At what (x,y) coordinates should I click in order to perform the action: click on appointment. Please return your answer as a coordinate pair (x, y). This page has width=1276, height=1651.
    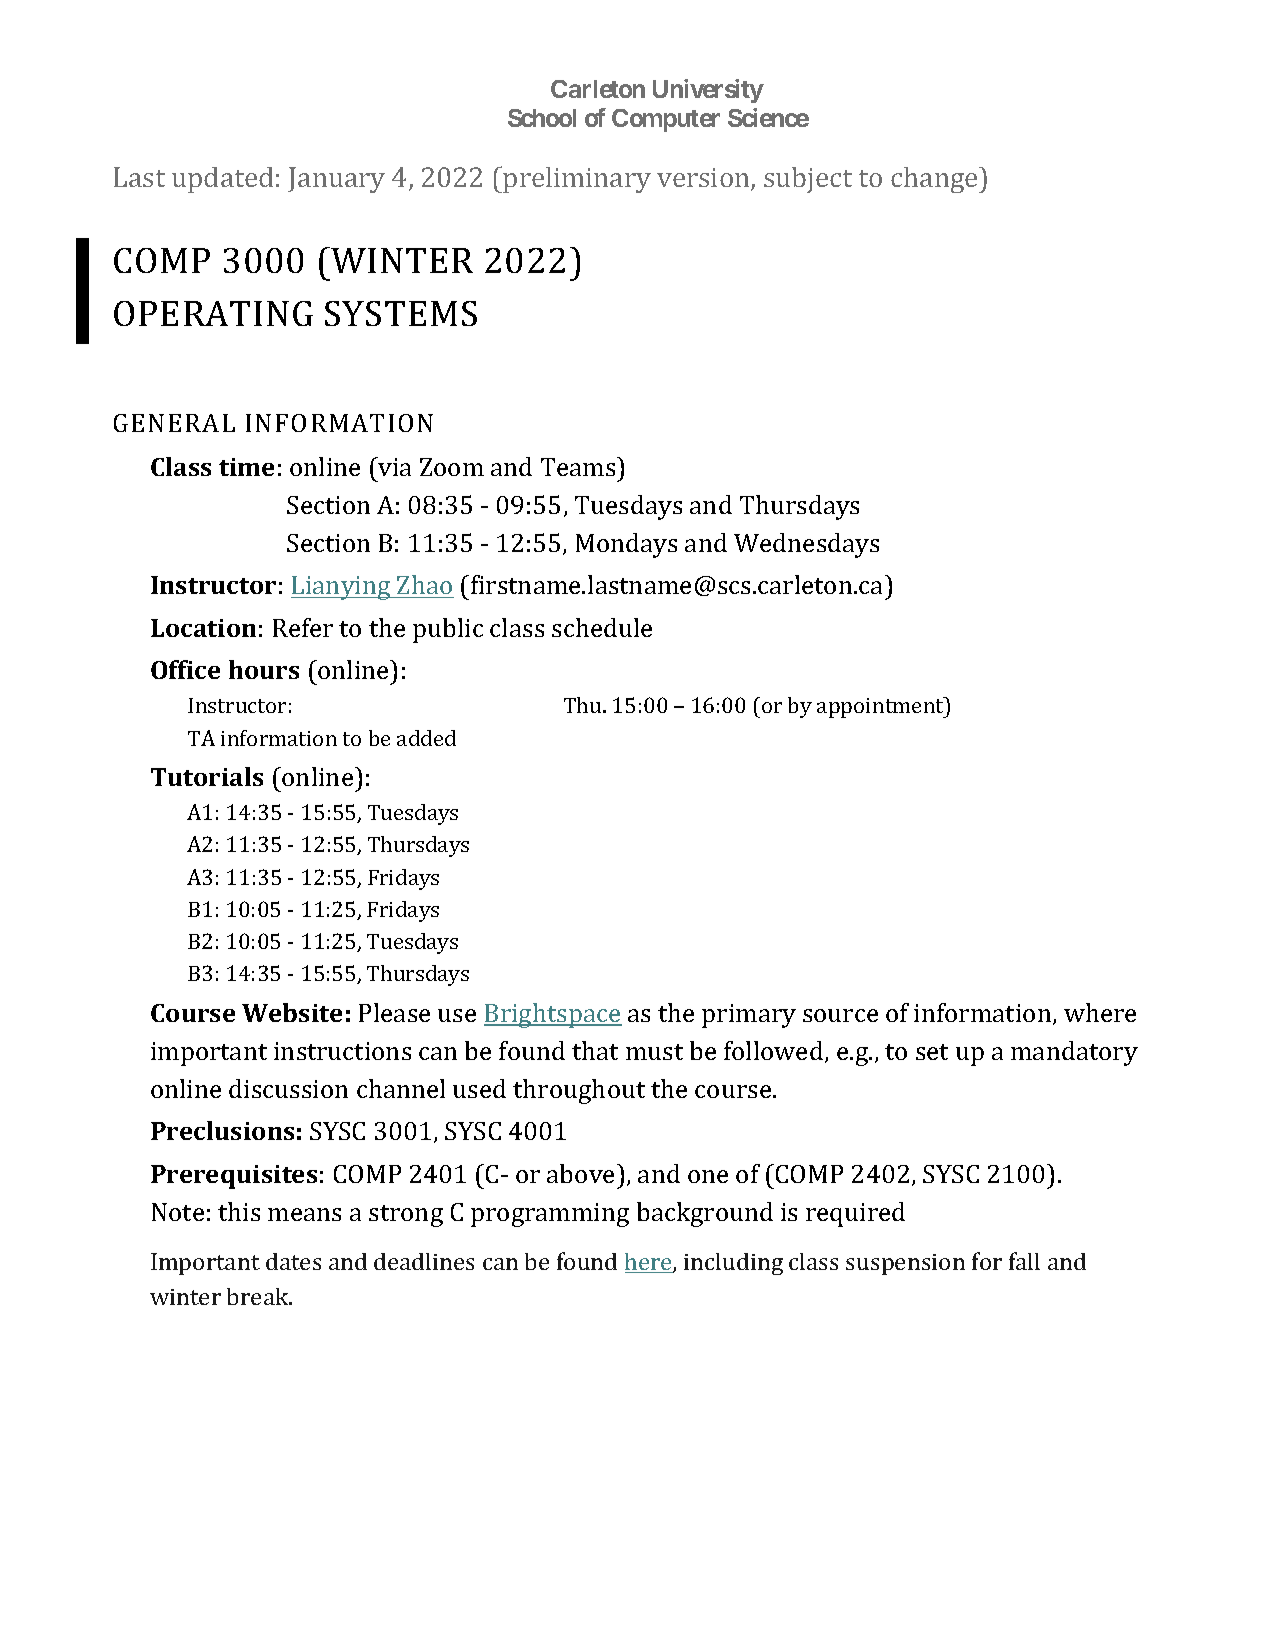
    Looking at the image, I should click on (881, 707).
